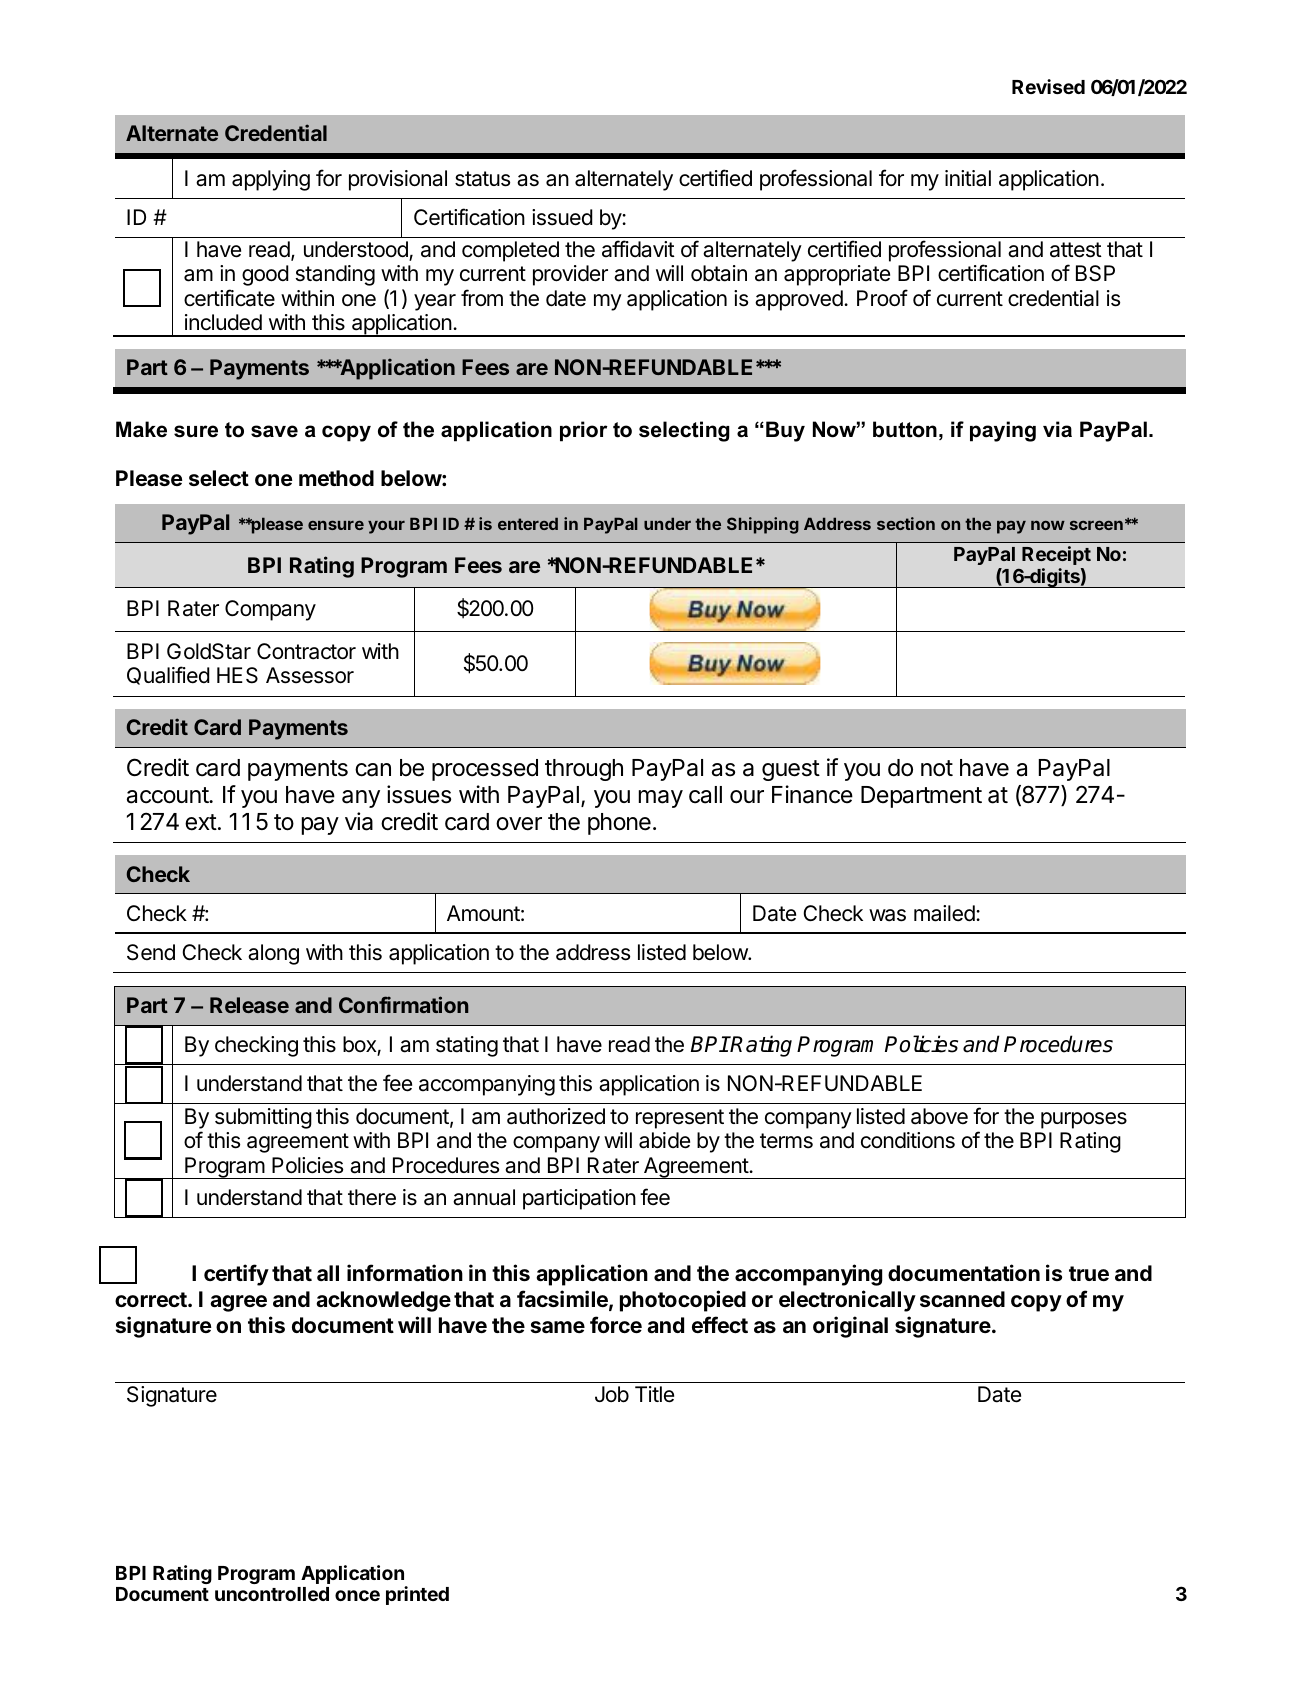  I want to click on phone, so click(619, 824).
